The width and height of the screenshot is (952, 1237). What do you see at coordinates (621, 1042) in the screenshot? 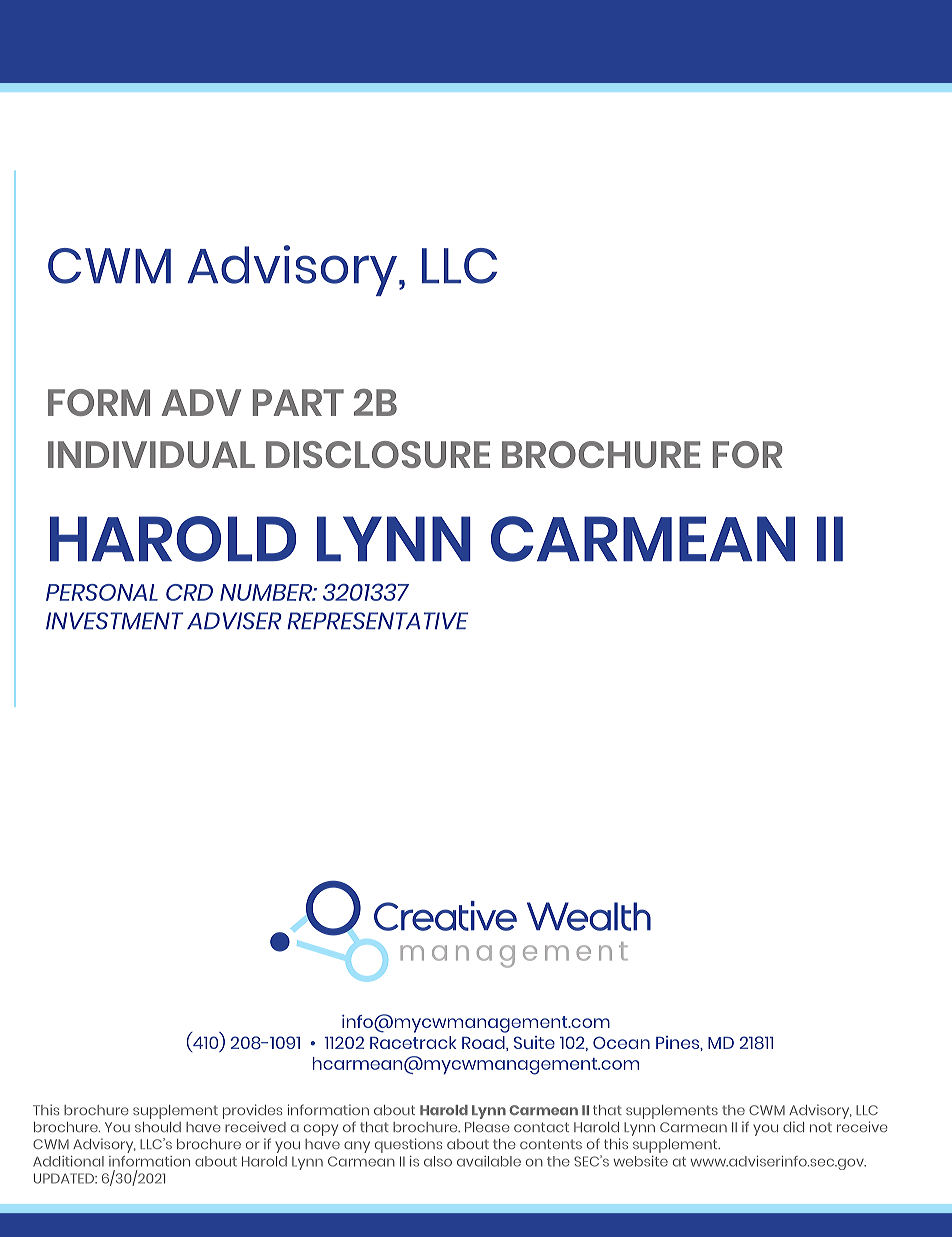
I see `Ocean` at bounding box center [621, 1042].
